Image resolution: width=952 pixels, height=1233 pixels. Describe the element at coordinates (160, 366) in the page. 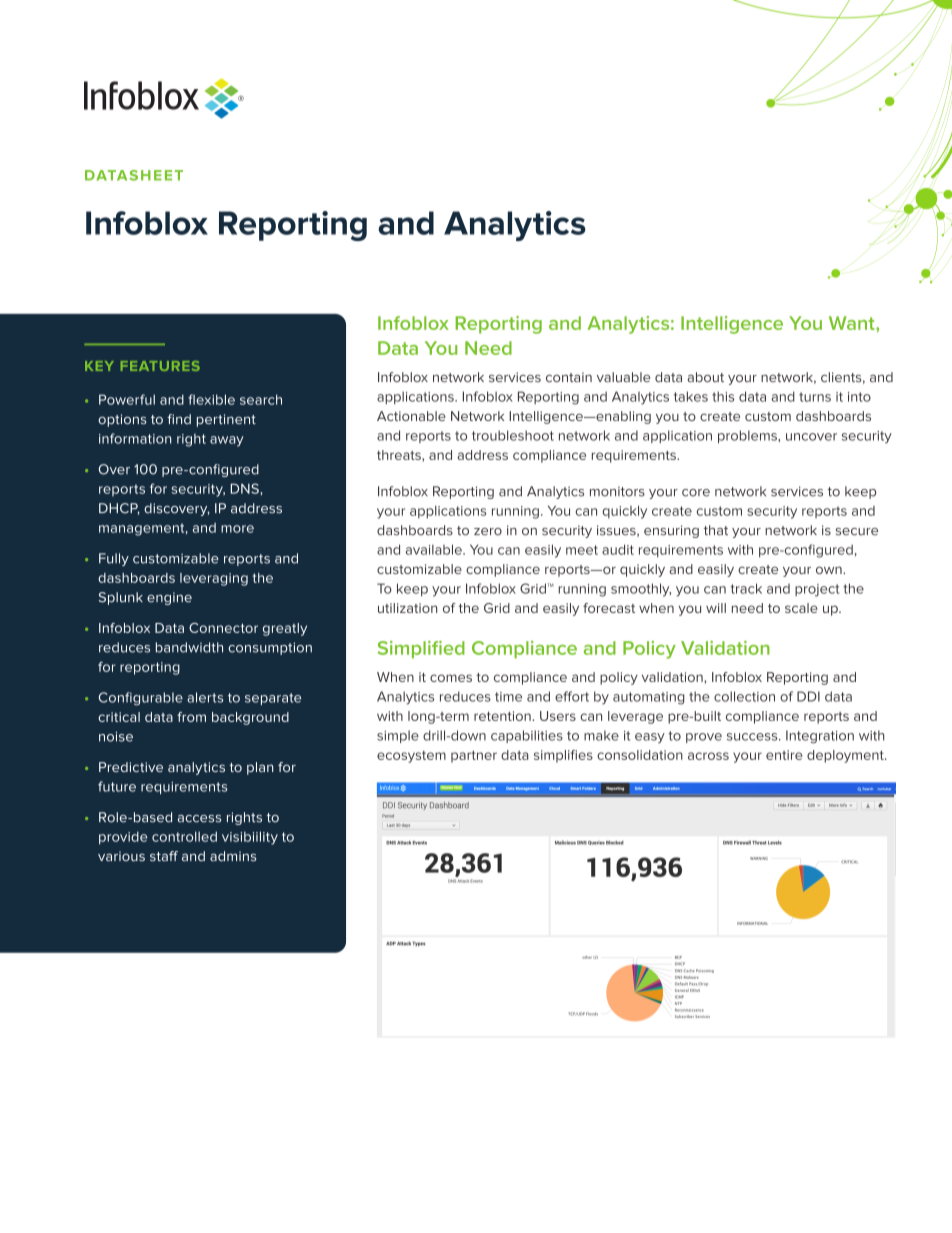

I see `FEATURES` at that location.
